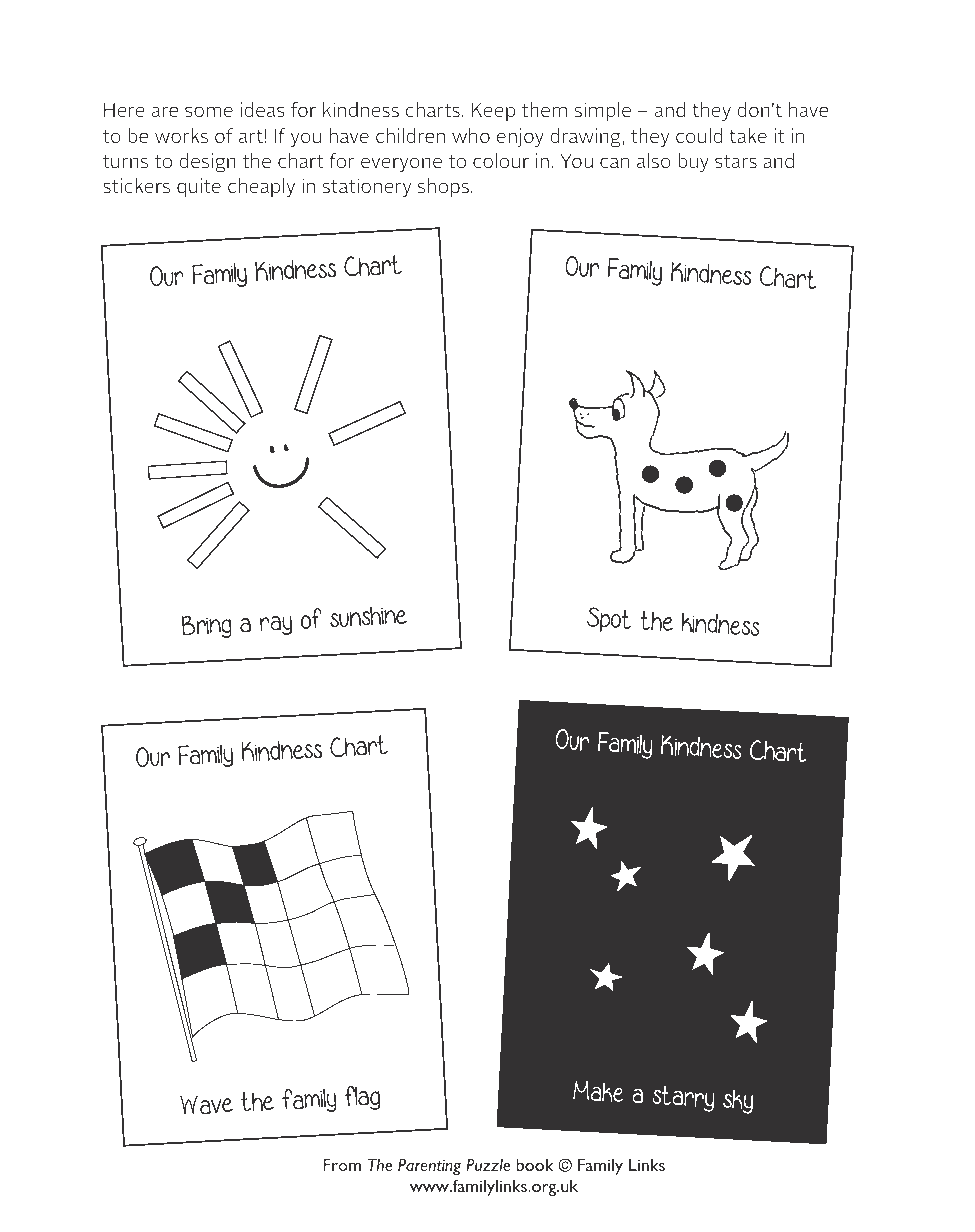 This image has width=975, height=1232. Describe the element at coordinates (181, 135) in the image. I see `works` at that location.
